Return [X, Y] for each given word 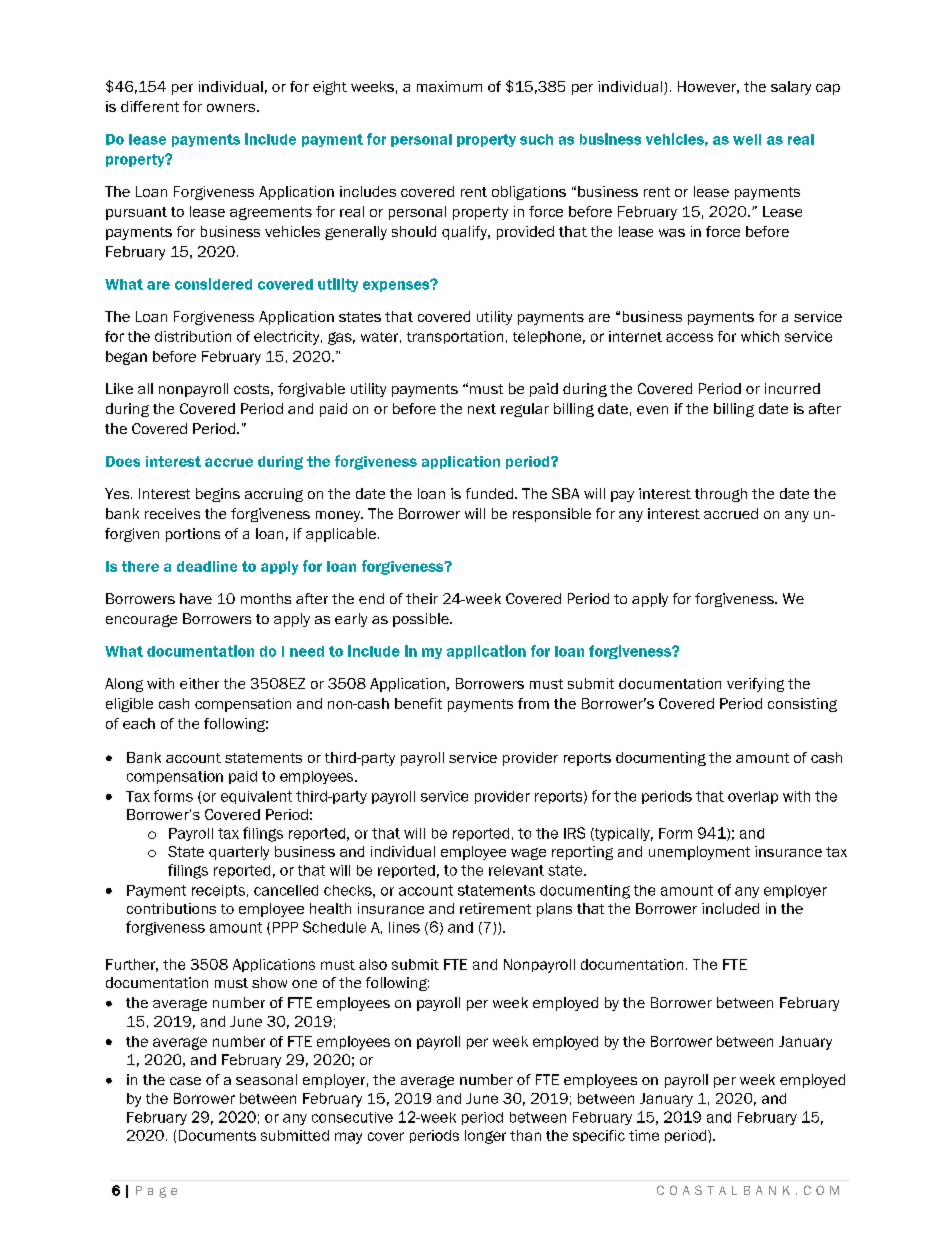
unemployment [699, 853]
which [760, 336]
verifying [755, 685]
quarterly [239, 853]
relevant [516, 870]
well [747, 139]
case [185, 1081]
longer [485, 1137]
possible [422, 620]
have [196, 598]
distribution [193, 336]
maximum [449, 86]
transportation [455, 337]
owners [232, 108]
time [644, 1135]
